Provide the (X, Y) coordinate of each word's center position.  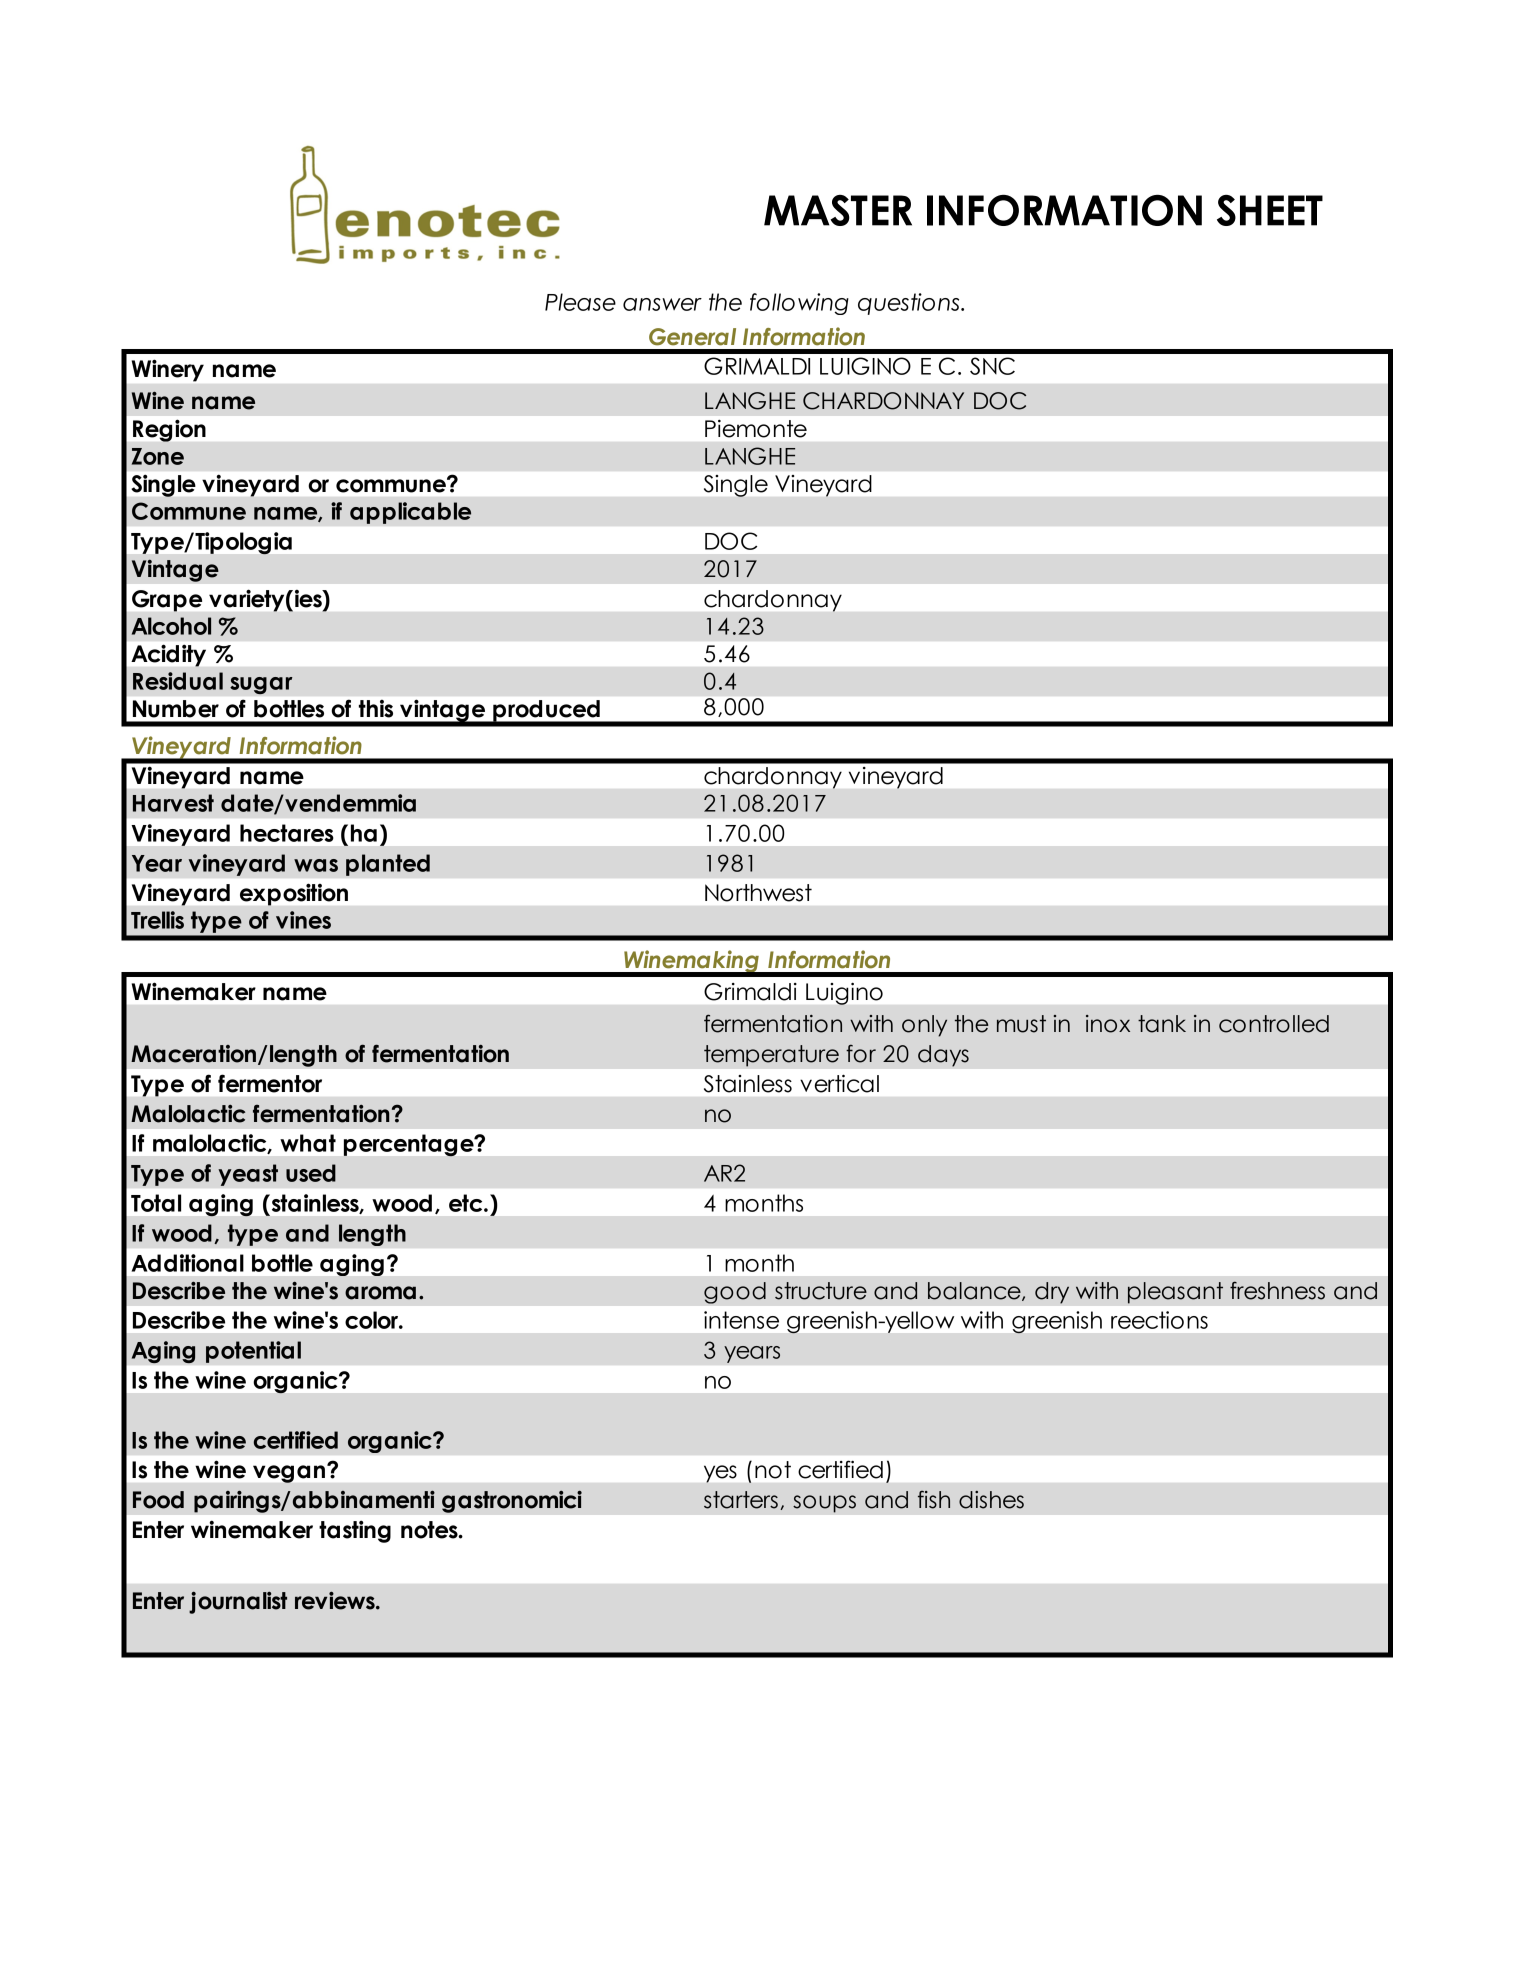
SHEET (1270, 210)
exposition (294, 895)
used (311, 1173)
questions (910, 304)
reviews (336, 1601)
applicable (410, 513)
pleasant (1175, 1293)
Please (580, 302)
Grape (167, 601)
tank (1162, 1024)
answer (662, 304)
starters (741, 1500)
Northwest (758, 893)
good (735, 1293)
